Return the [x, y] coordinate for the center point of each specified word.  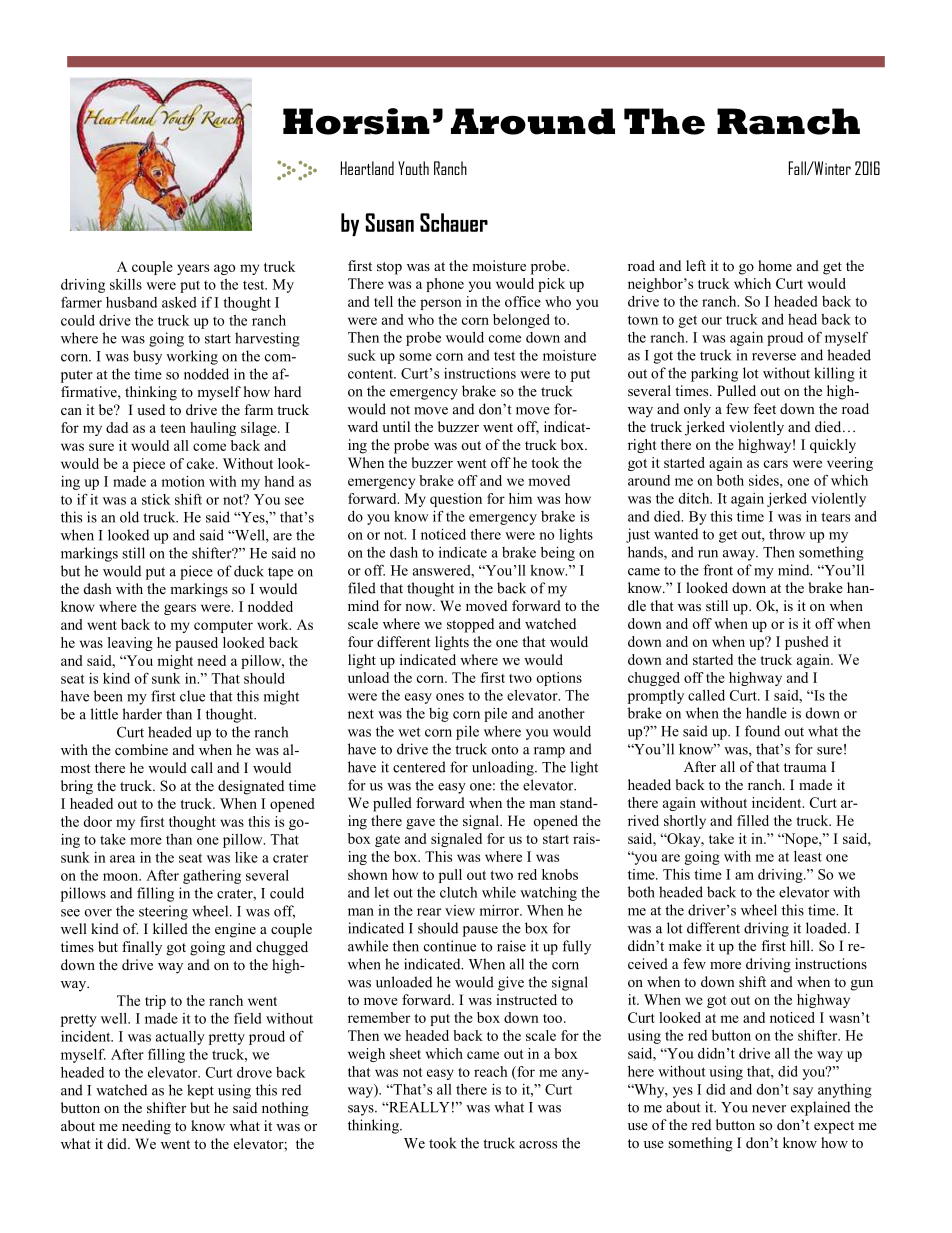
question [456, 500]
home [775, 265]
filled [753, 820]
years [193, 269]
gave [420, 824]
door [97, 821]
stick [156, 499]
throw [787, 534]
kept [200, 1091]
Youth [413, 168]
